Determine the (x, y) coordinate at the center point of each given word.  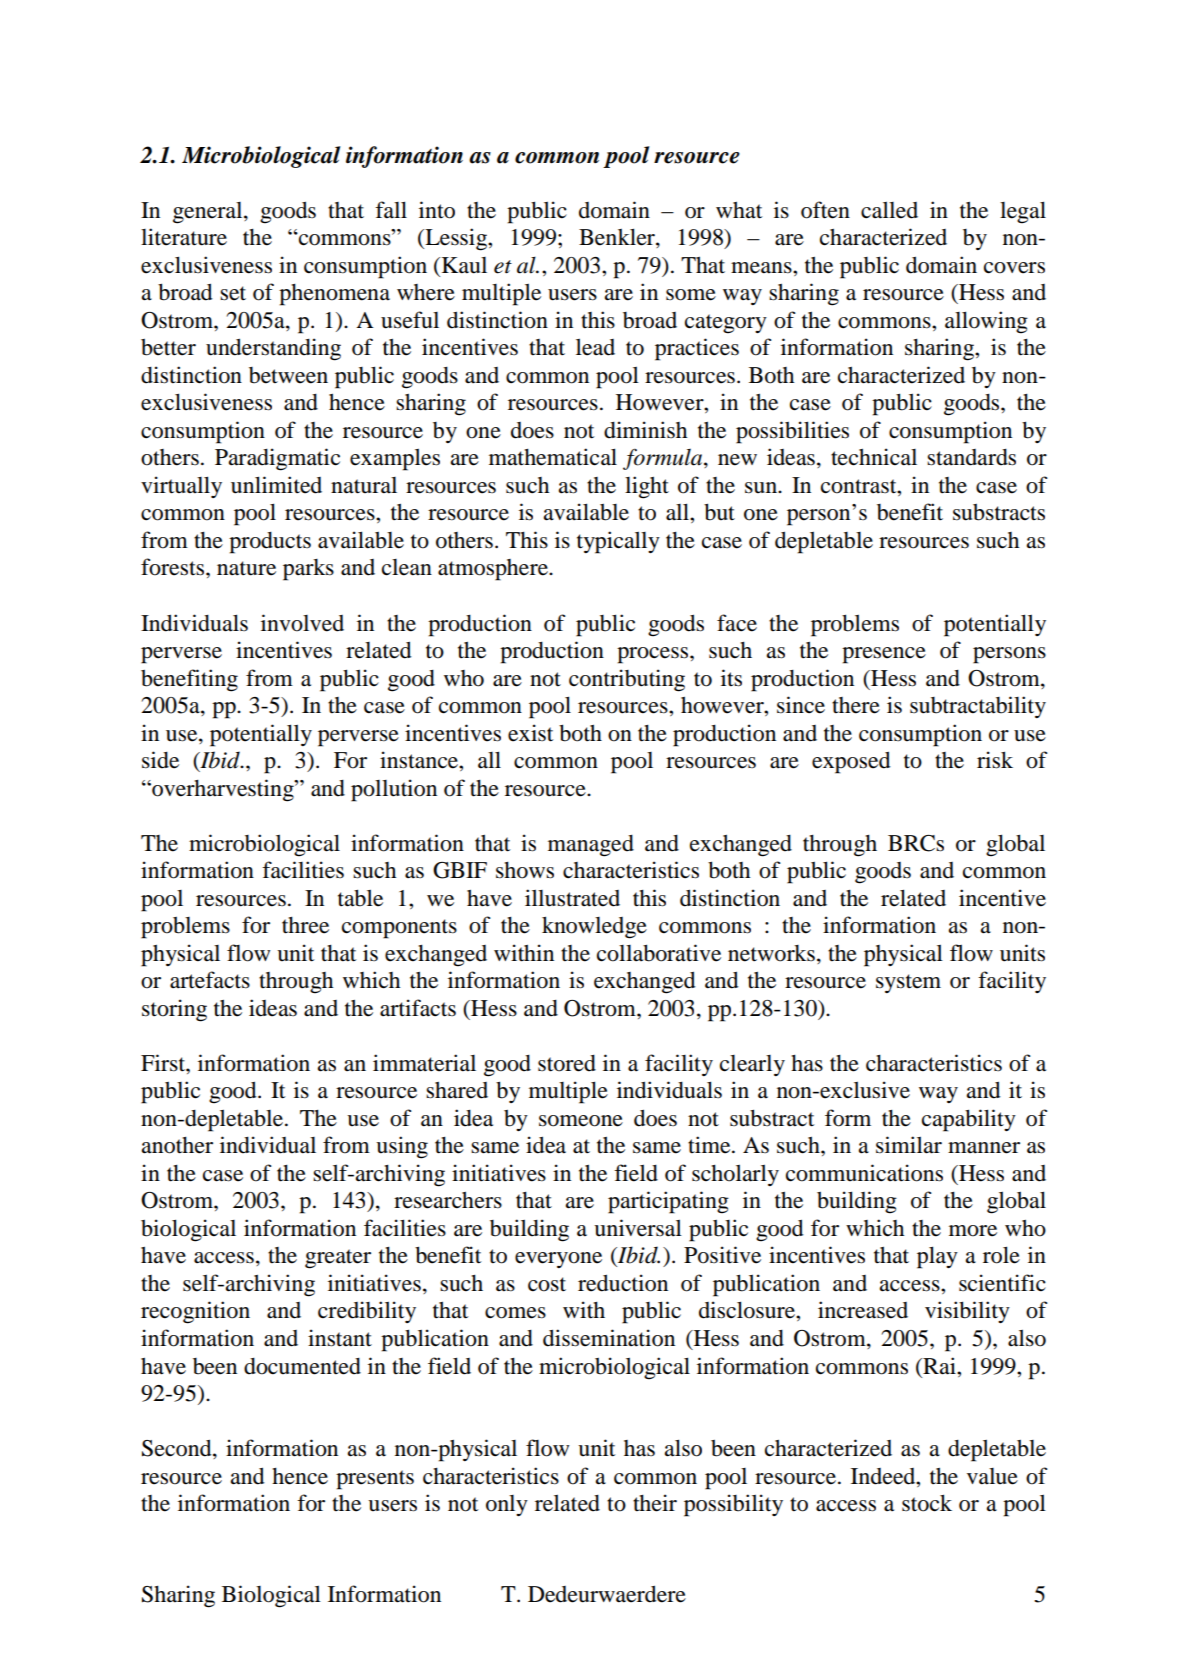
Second (178, 1449)
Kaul (464, 265)
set (233, 293)
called (889, 210)
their (655, 1503)
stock (927, 1503)
